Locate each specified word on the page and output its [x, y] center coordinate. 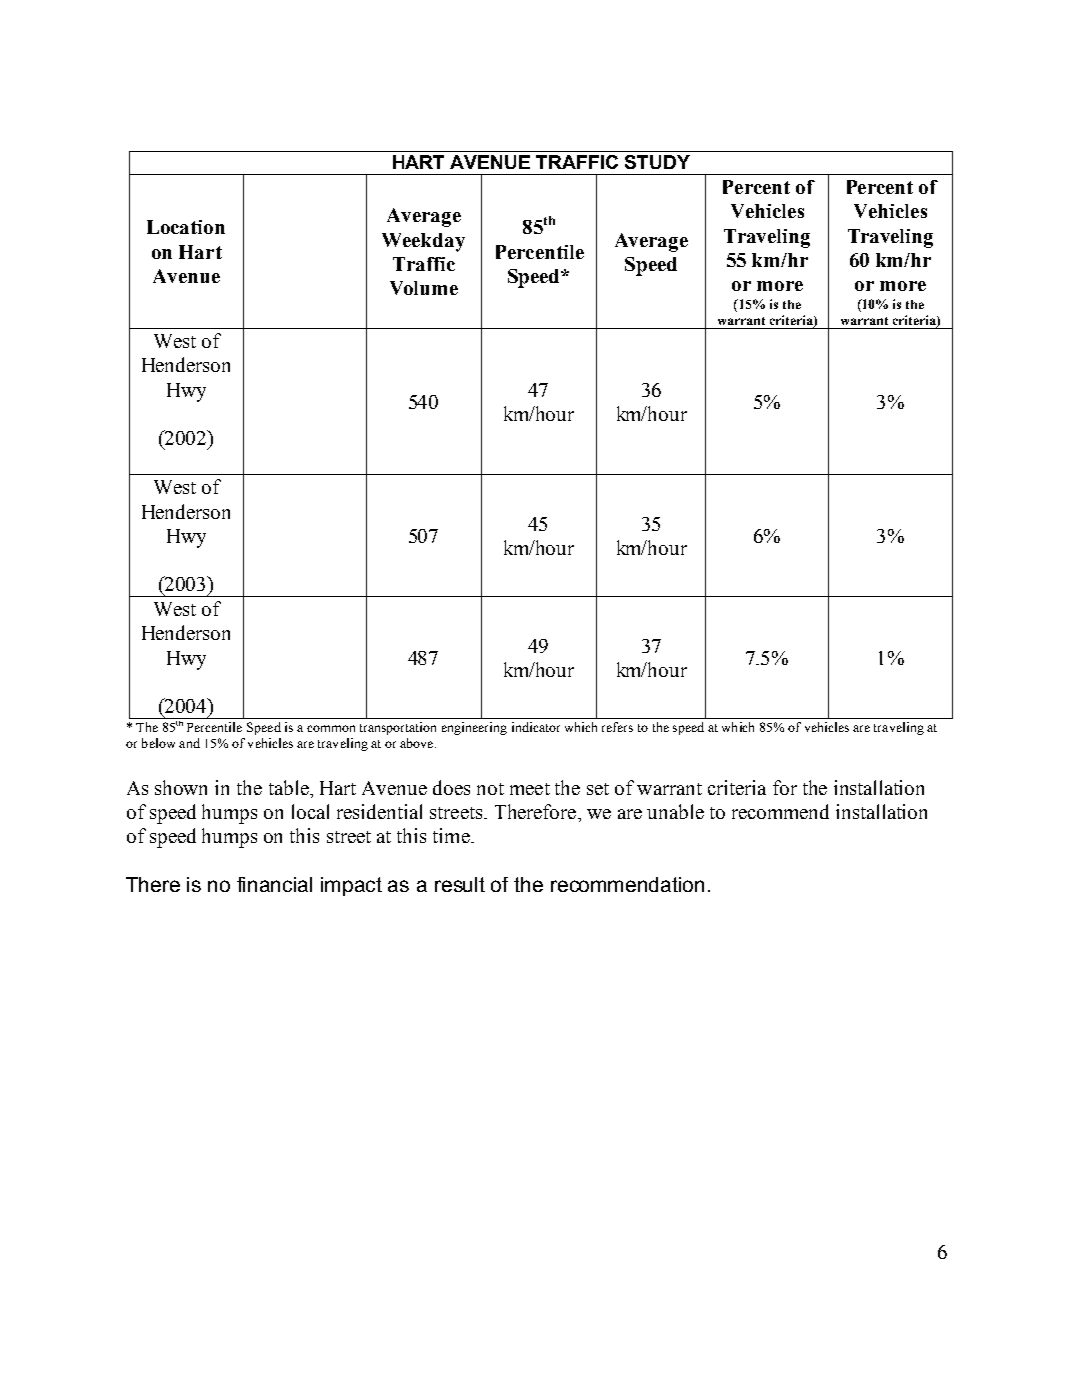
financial [274, 884]
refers [617, 727]
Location [186, 227]
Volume [424, 288]
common [331, 728]
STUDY [657, 162]
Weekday [423, 242]
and [189, 743]
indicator [536, 727]
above [418, 743]
